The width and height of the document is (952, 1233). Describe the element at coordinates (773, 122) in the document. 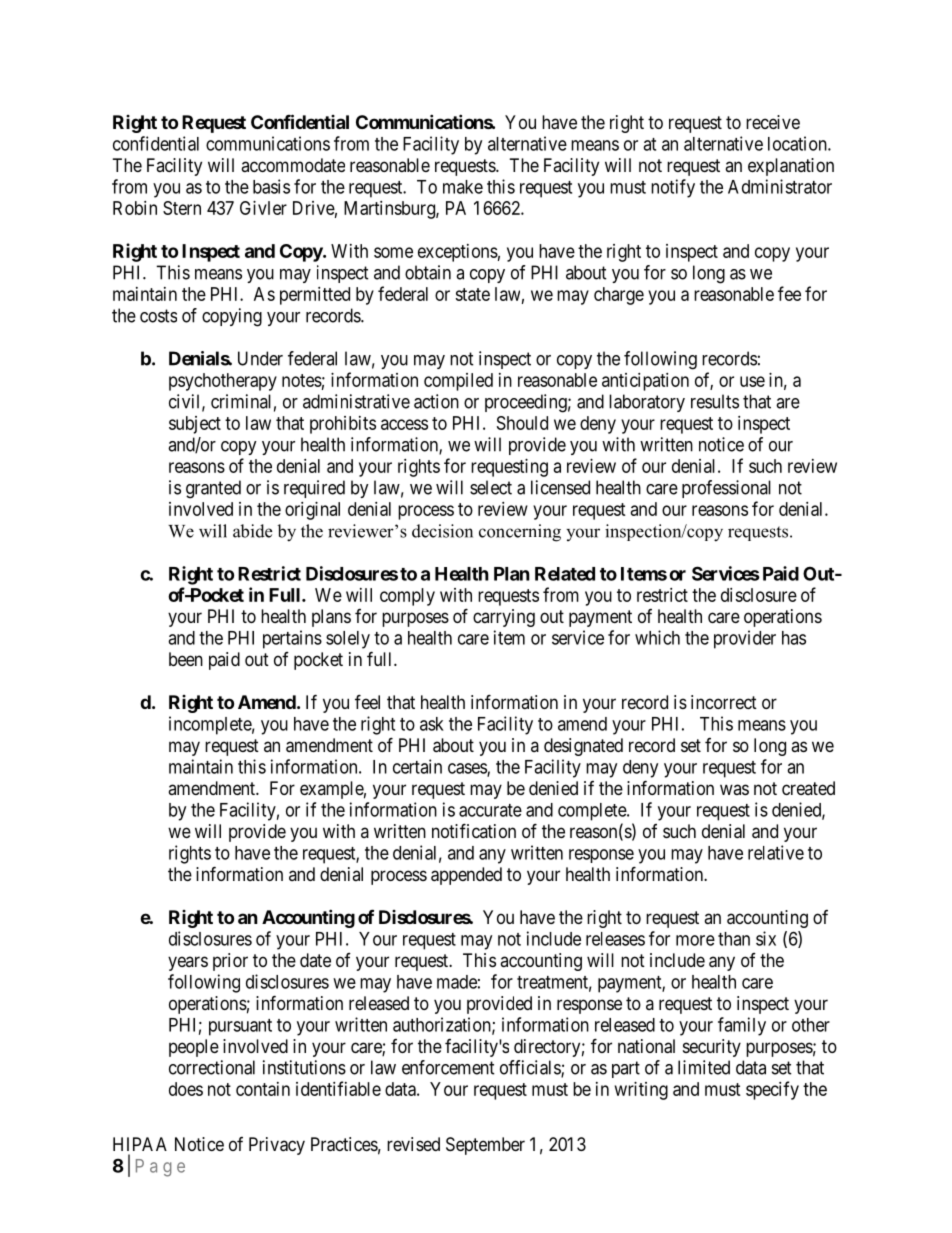

I see `receive` at that location.
